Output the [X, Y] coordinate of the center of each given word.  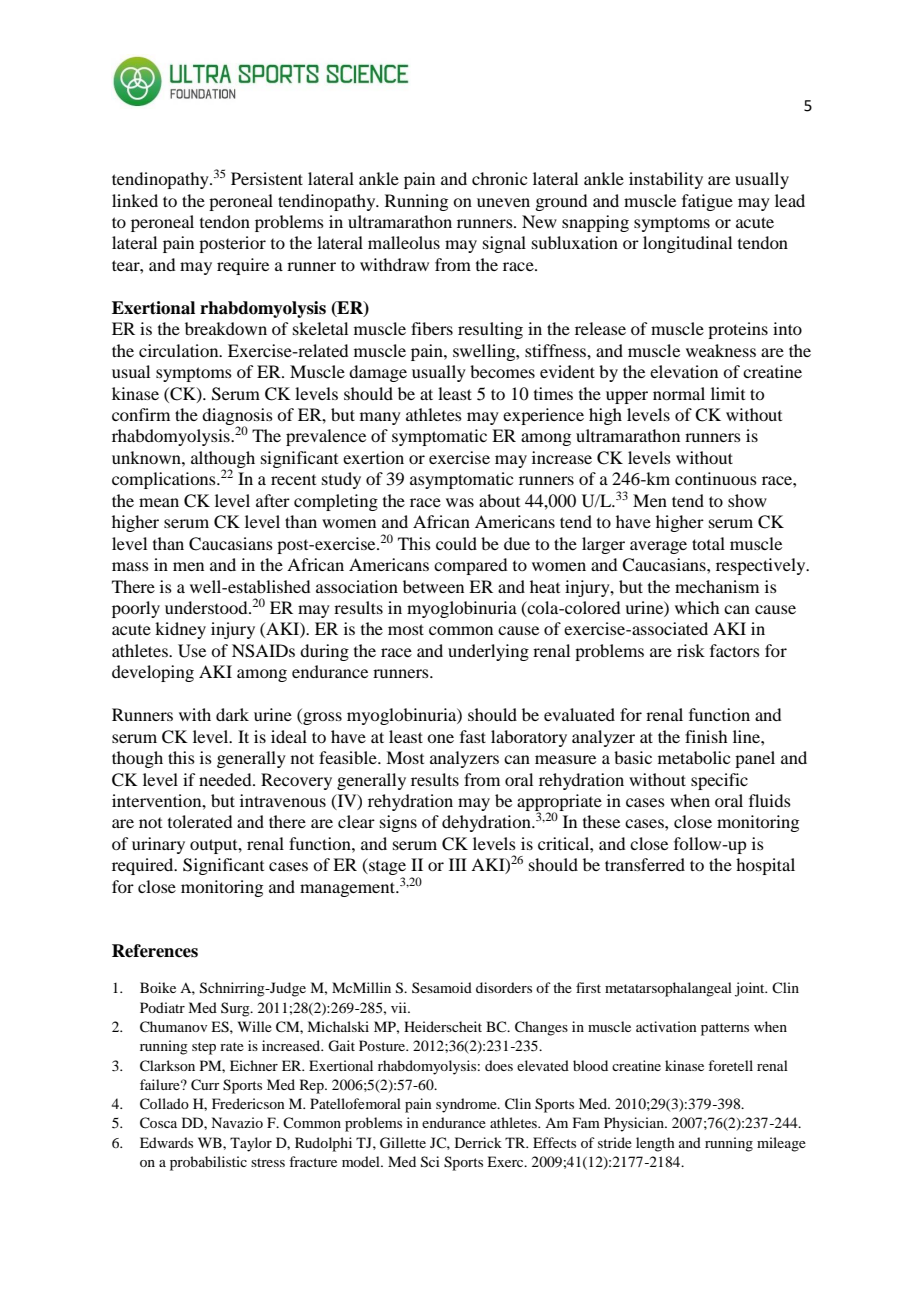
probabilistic [208, 1163]
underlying [488, 652]
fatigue [707, 202]
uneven [503, 202]
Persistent [267, 178]
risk [691, 650]
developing [153, 673]
